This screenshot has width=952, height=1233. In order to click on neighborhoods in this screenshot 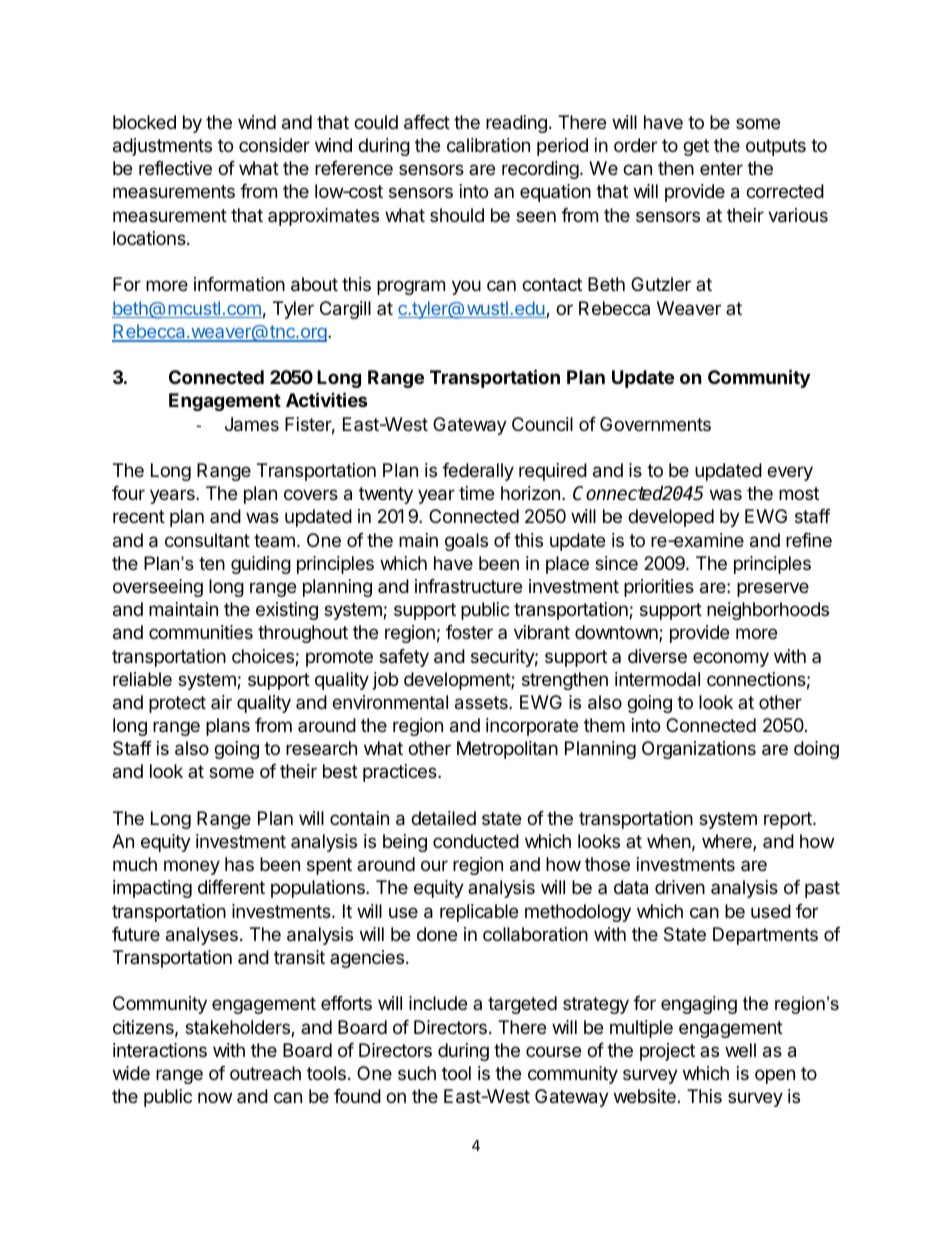, I will do `click(768, 611)`.
